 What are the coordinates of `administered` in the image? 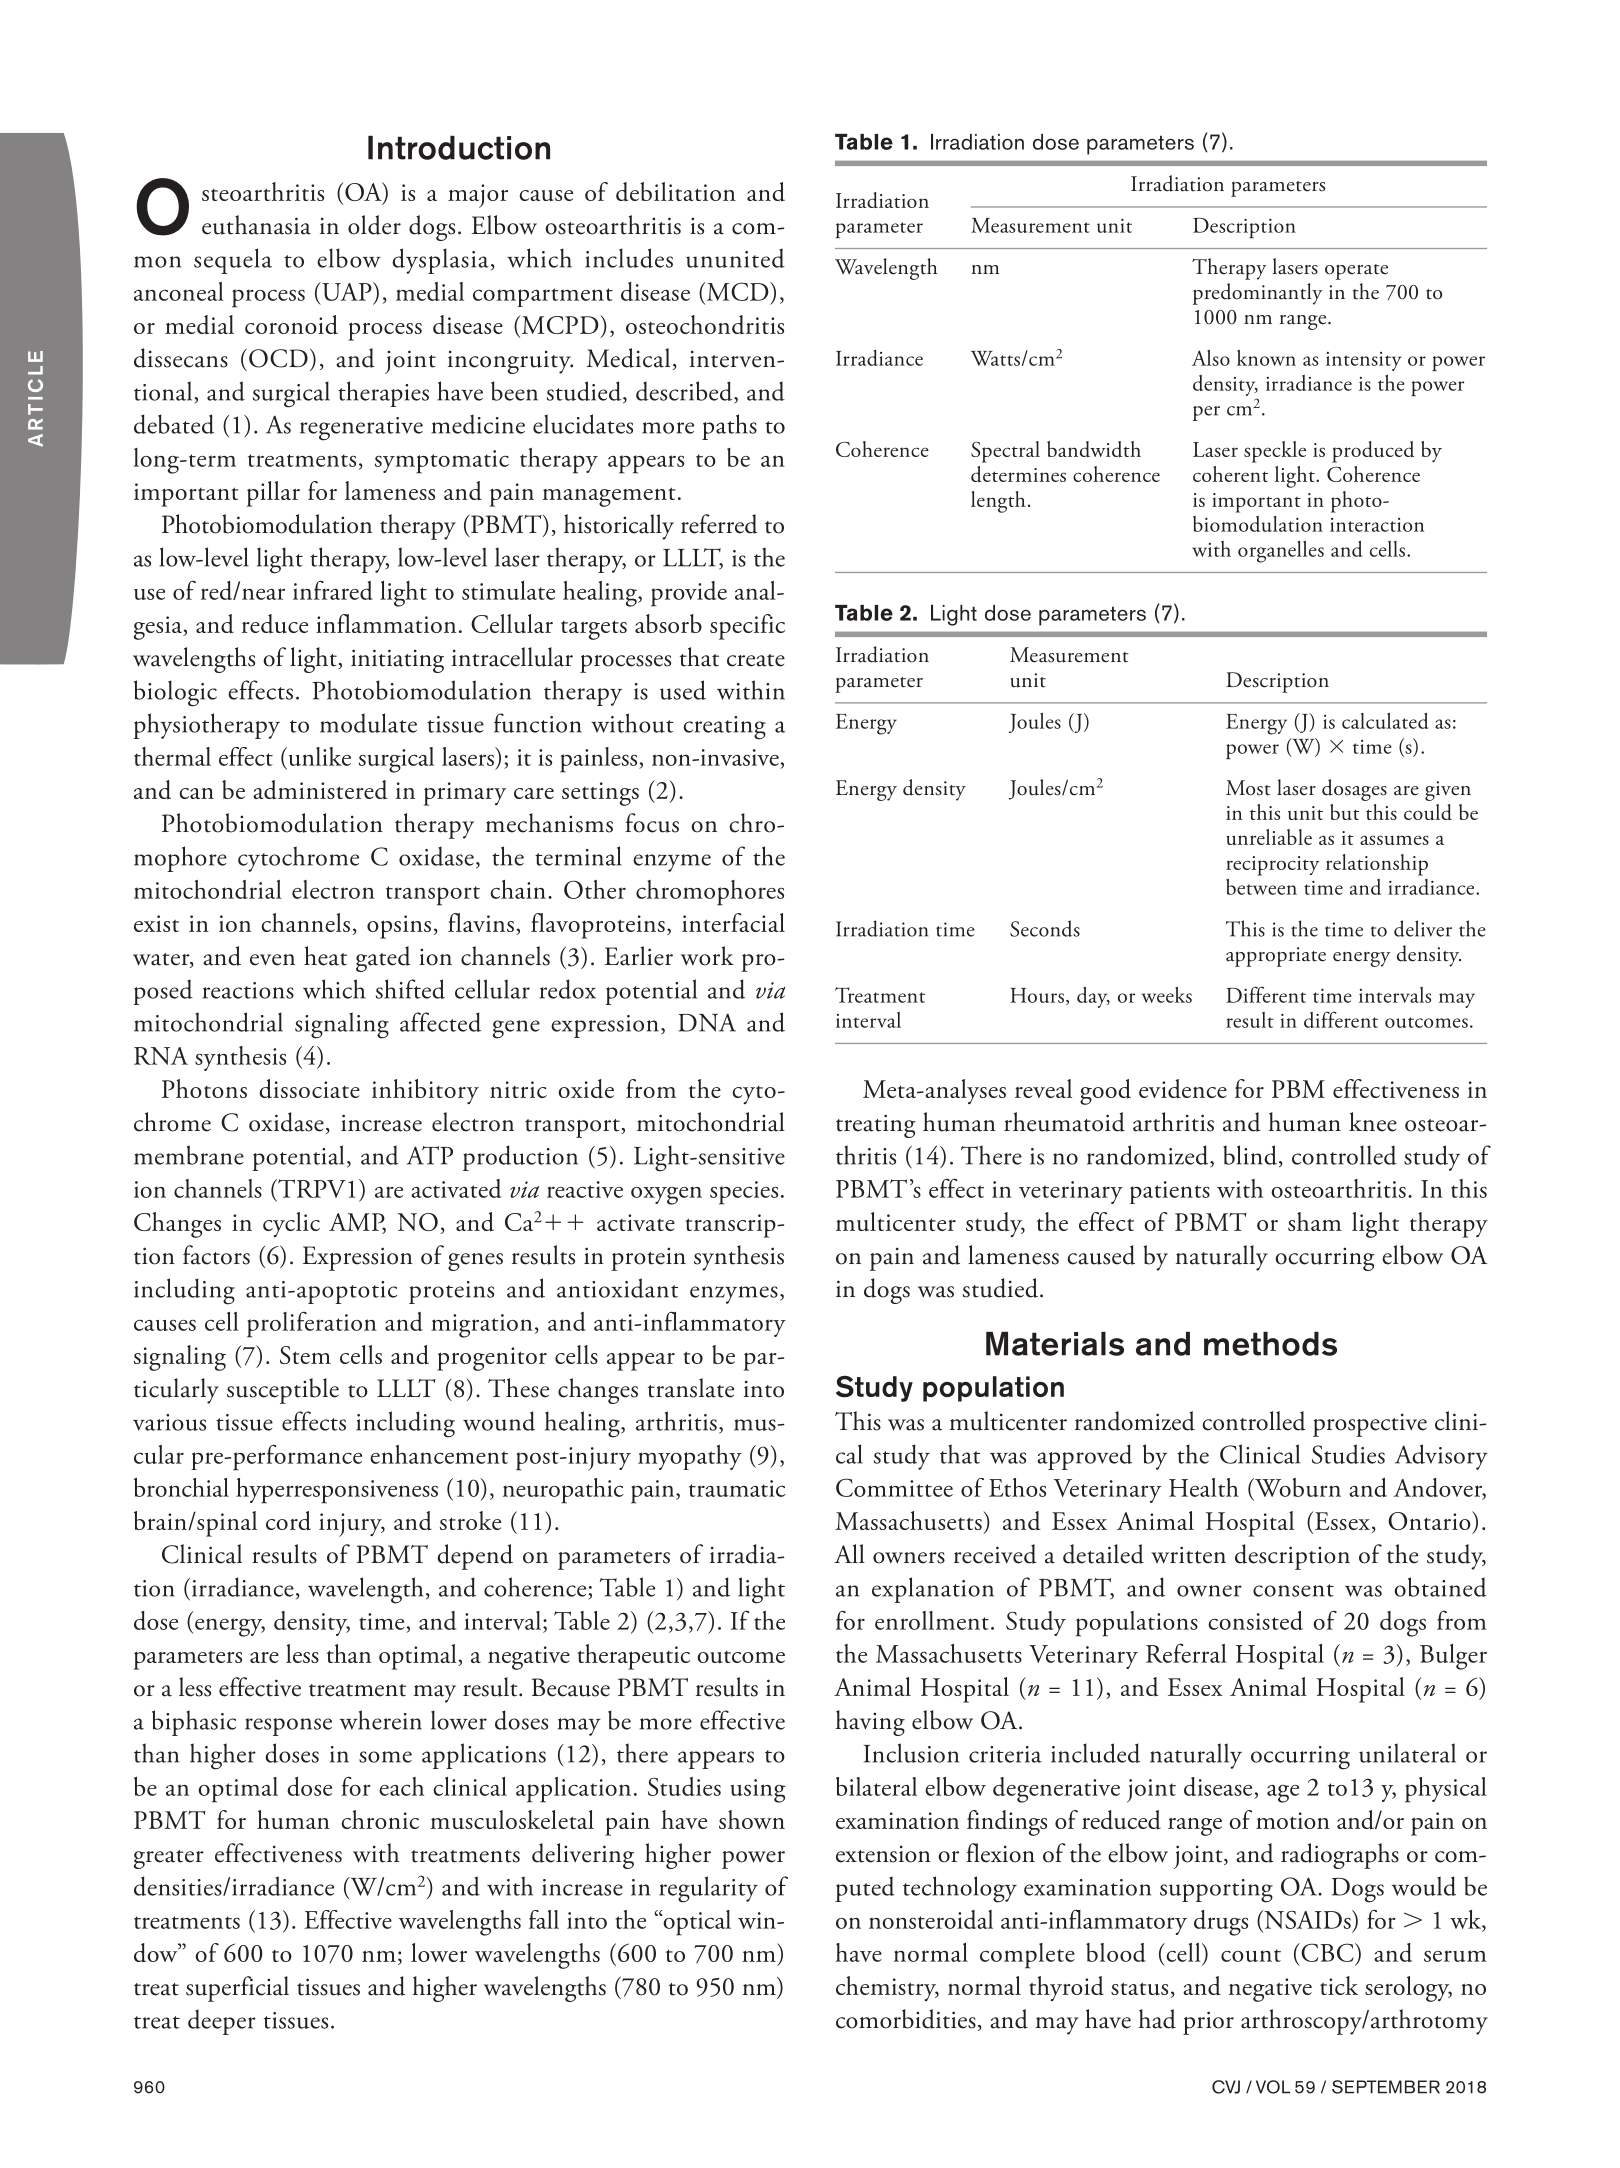 It's located at (320, 790).
